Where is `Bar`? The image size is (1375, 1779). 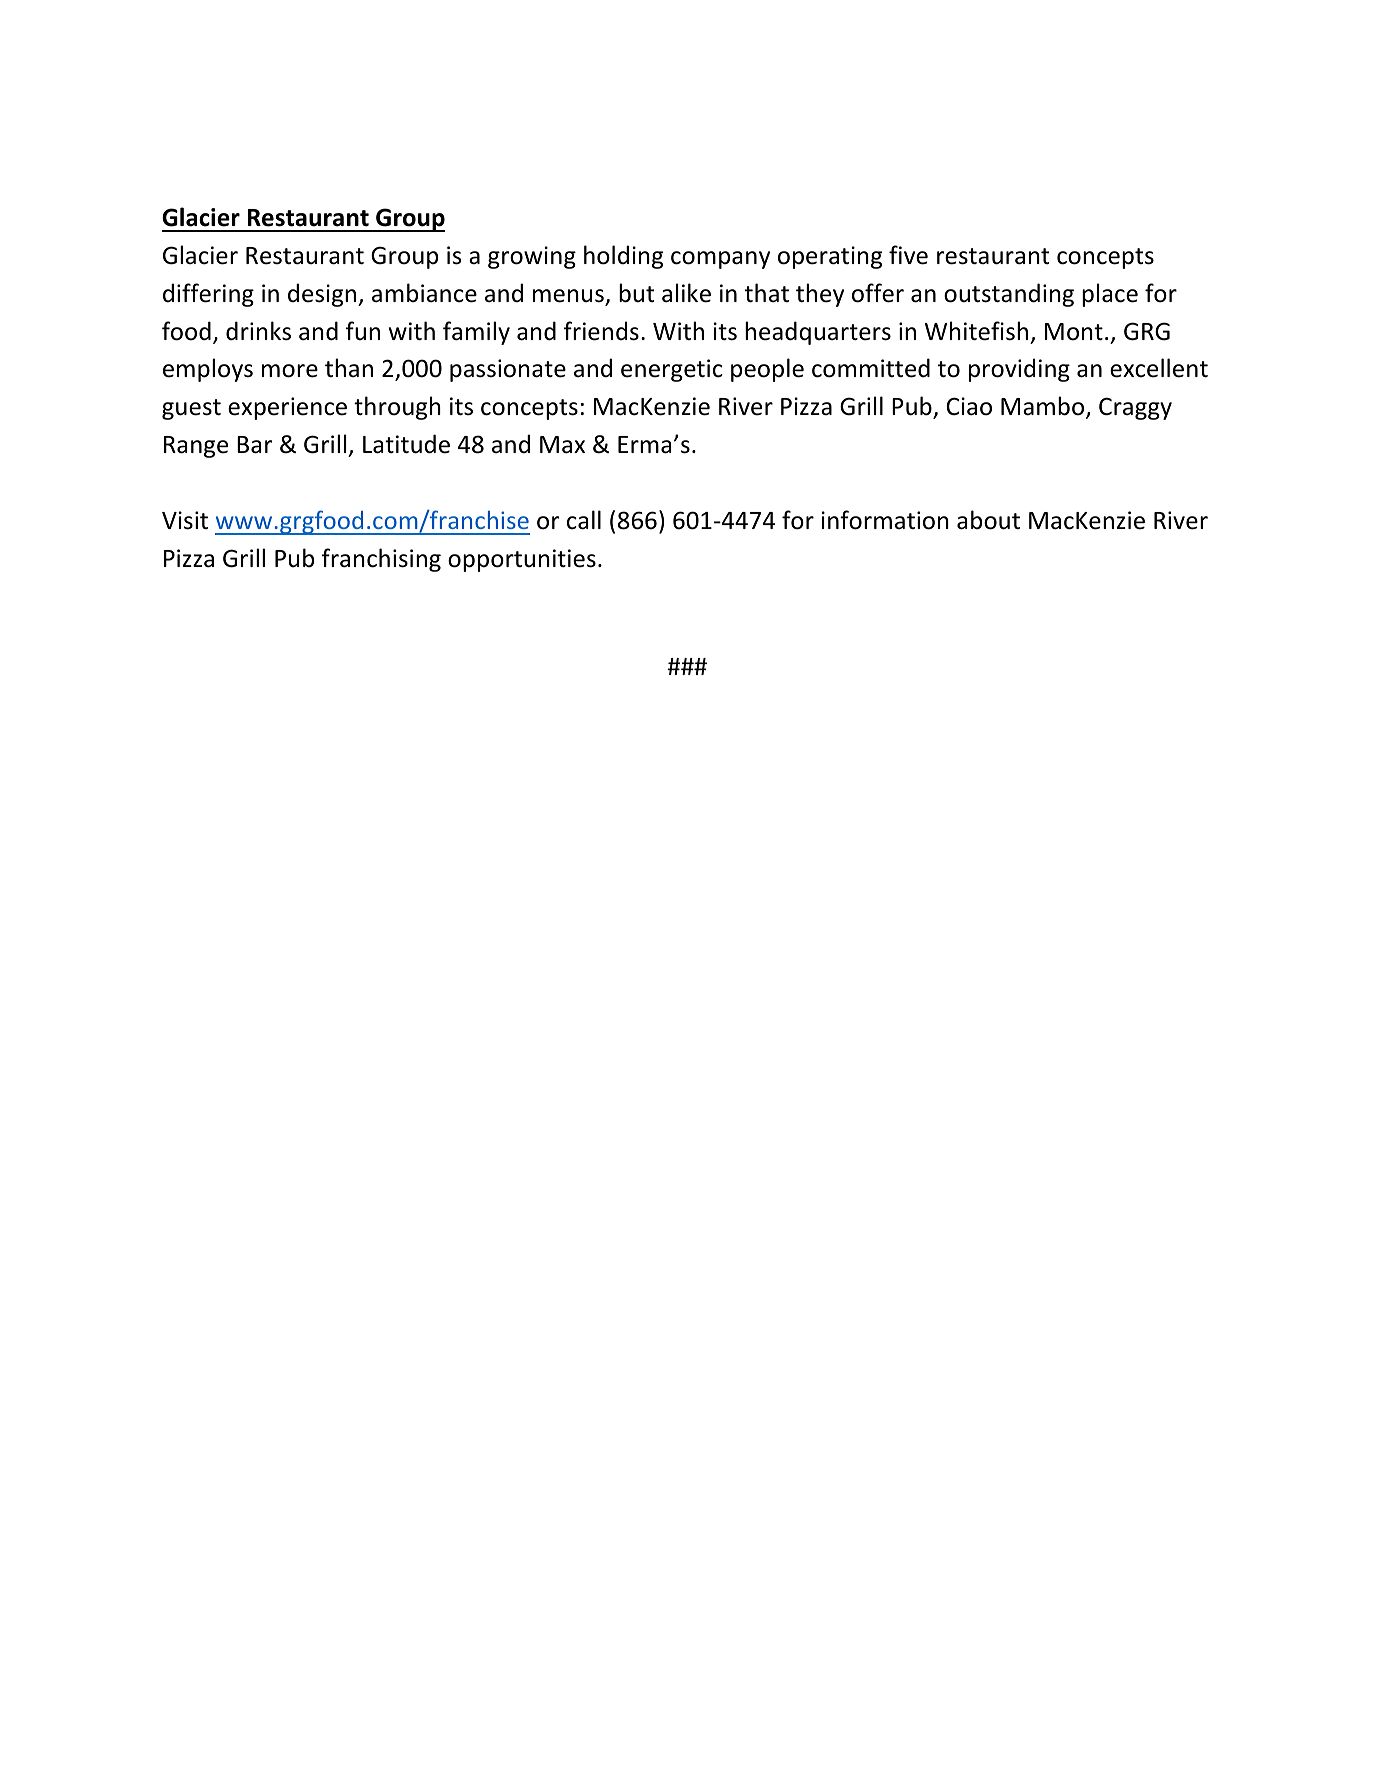
Bar is located at coordinates (254, 445).
